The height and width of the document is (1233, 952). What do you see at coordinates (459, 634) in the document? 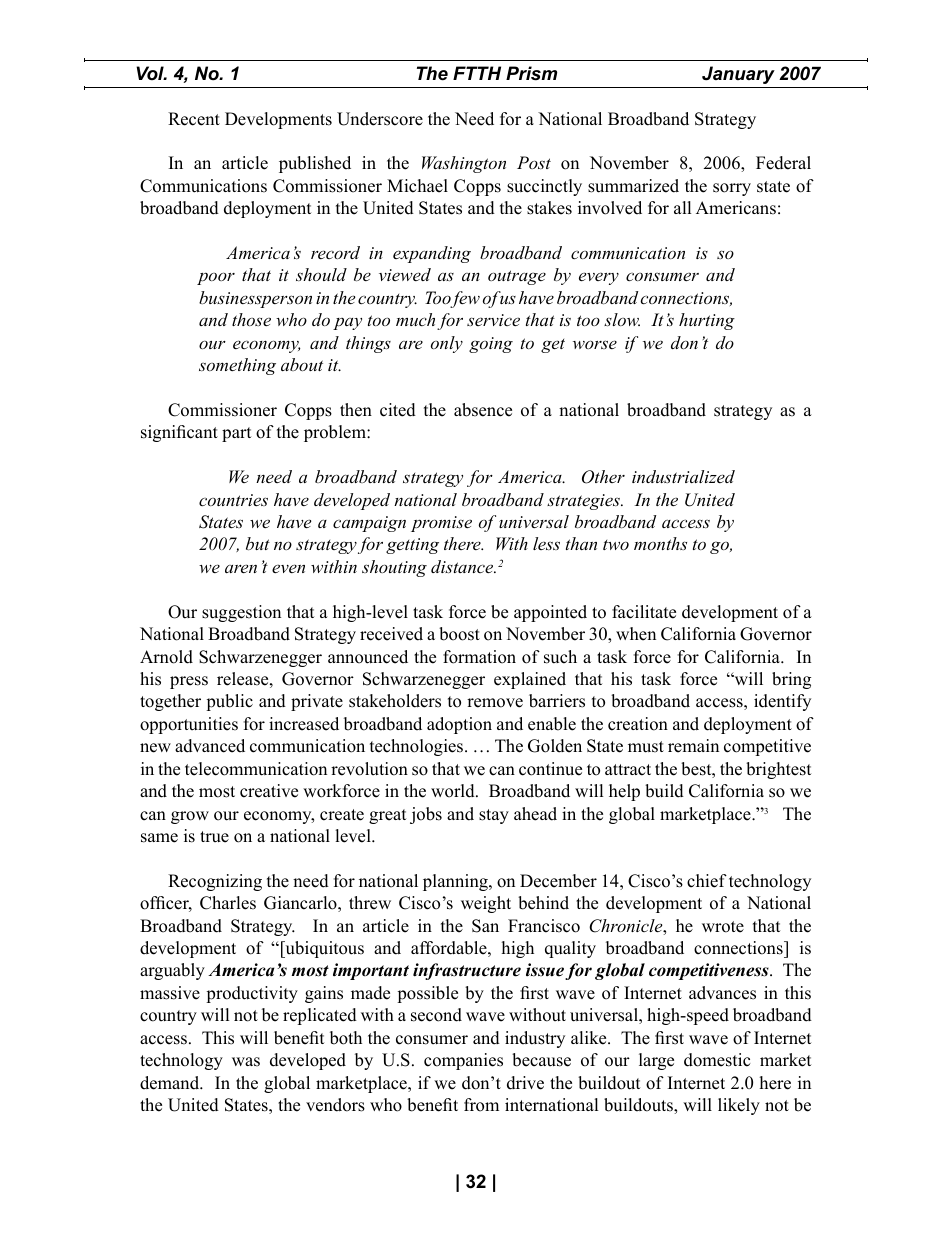
I see `boost` at bounding box center [459, 634].
